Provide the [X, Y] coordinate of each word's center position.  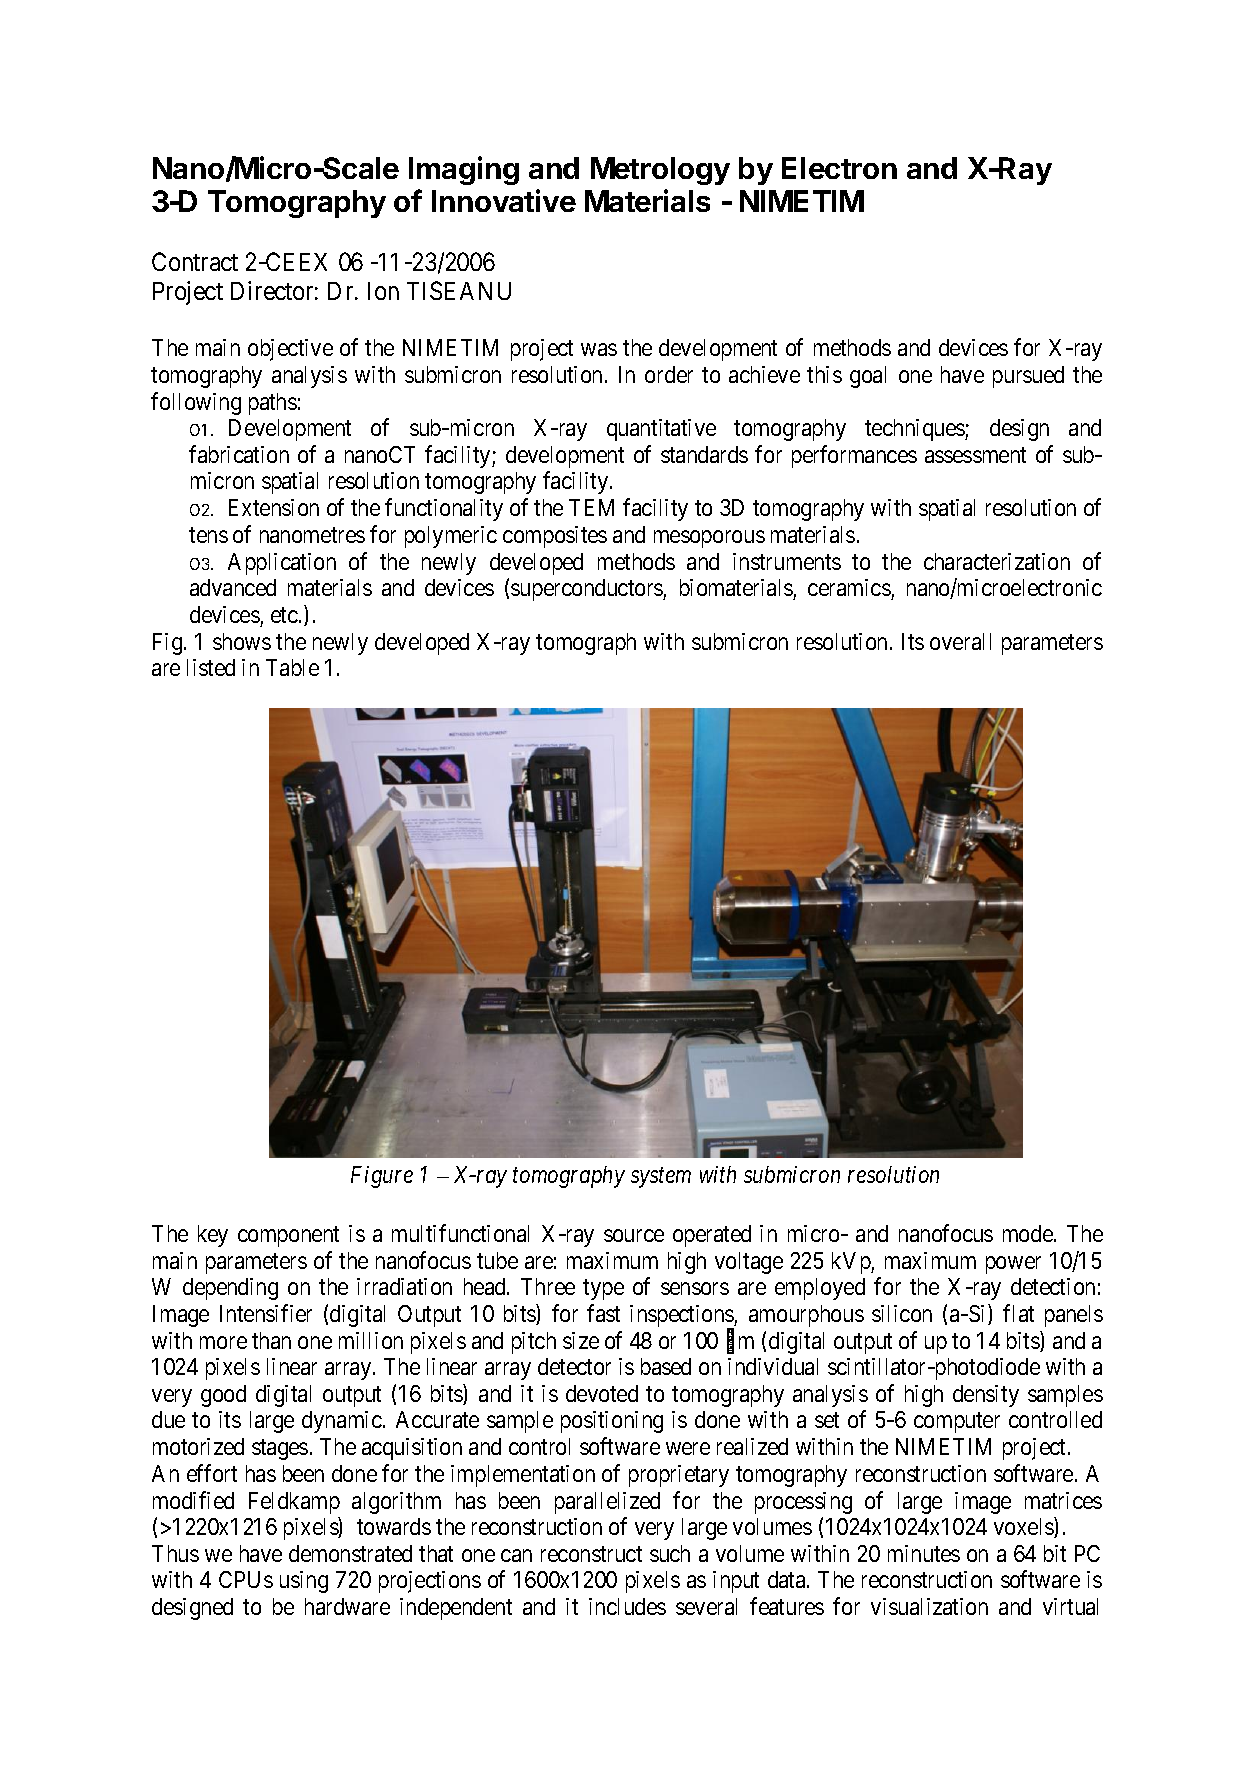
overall [960, 641]
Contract [195, 261]
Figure [382, 1177]
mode [1028, 1233]
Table [292, 667]
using [304, 1582]
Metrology [660, 171]
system [661, 1178]
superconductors [587, 590]
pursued [1028, 377]
